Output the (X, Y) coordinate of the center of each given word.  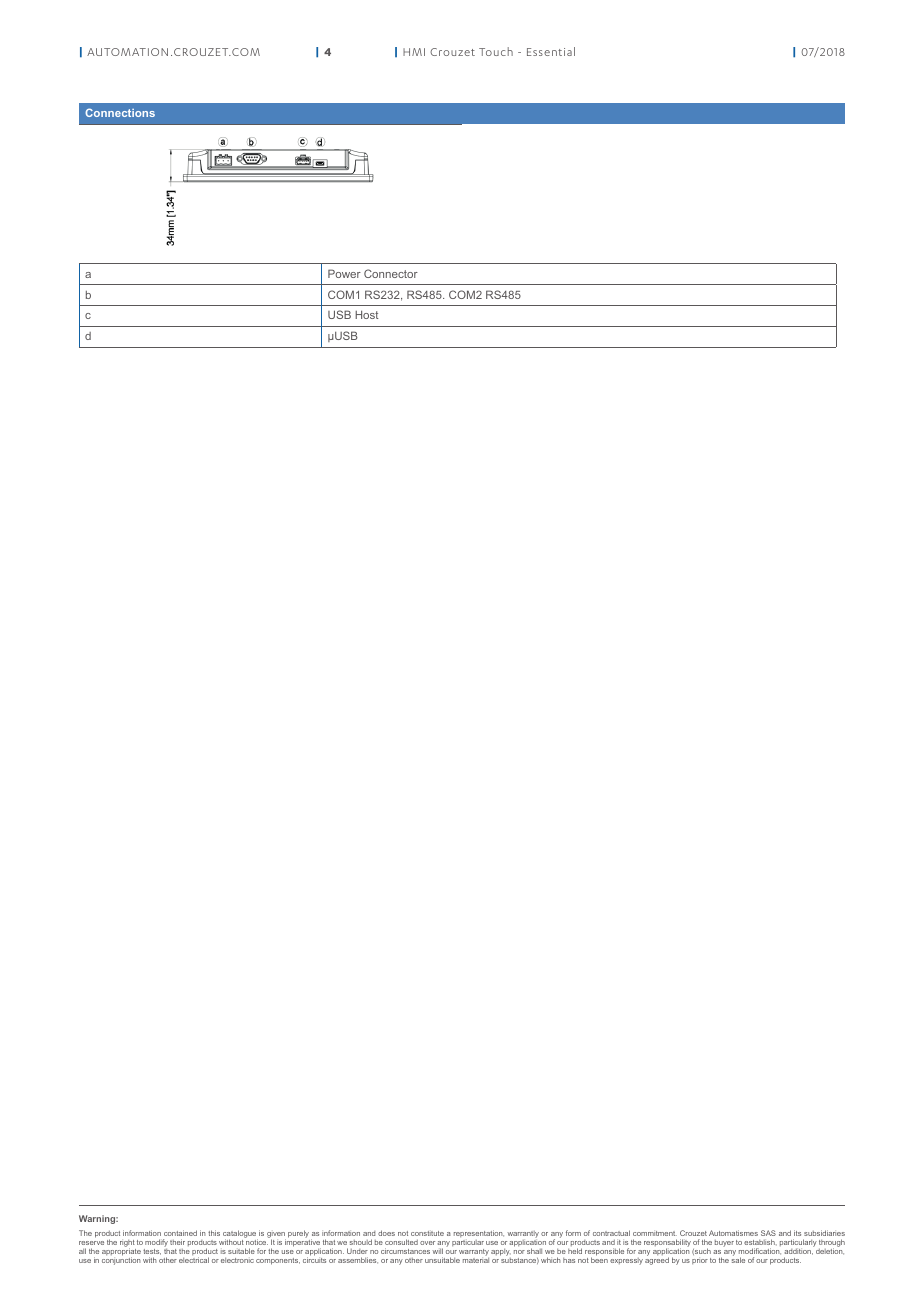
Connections (120, 112)
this (214, 1233)
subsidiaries (824, 1233)
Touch (496, 51)
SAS (768, 1233)
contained (180, 1233)
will (437, 1251)
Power (344, 273)
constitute (427, 1233)
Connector (391, 273)
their (177, 1242)
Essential (551, 51)
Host (367, 314)
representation (479, 1233)
